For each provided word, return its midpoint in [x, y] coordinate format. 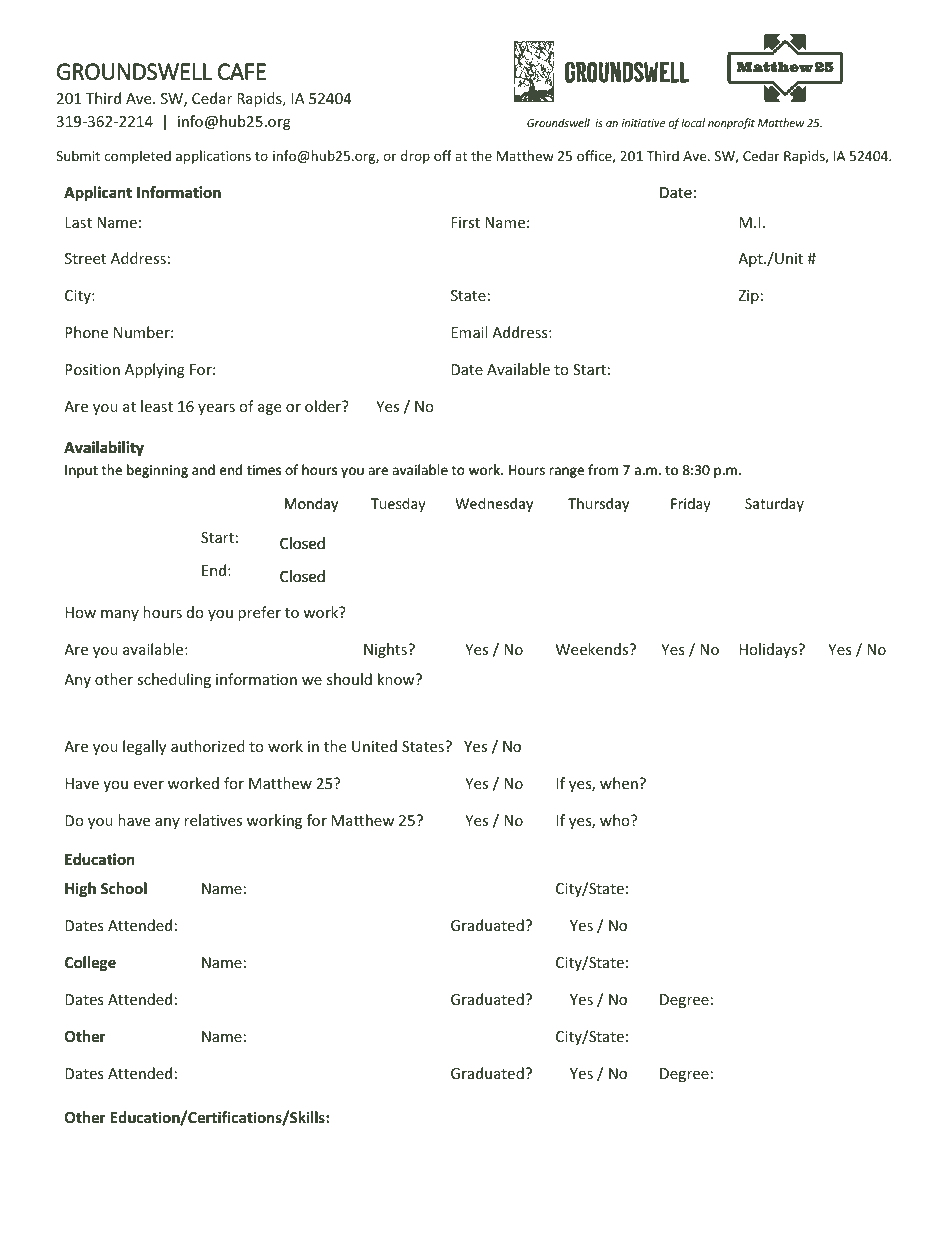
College [90, 963]
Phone [86, 332]
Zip [748, 297]
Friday [691, 505]
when [620, 783]
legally [144, 747]
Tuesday [398, 505]
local [693, 122]
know [397, 679]
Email [469, 332]
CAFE [242, 71]
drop [415, 157]
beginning [157, 471]
